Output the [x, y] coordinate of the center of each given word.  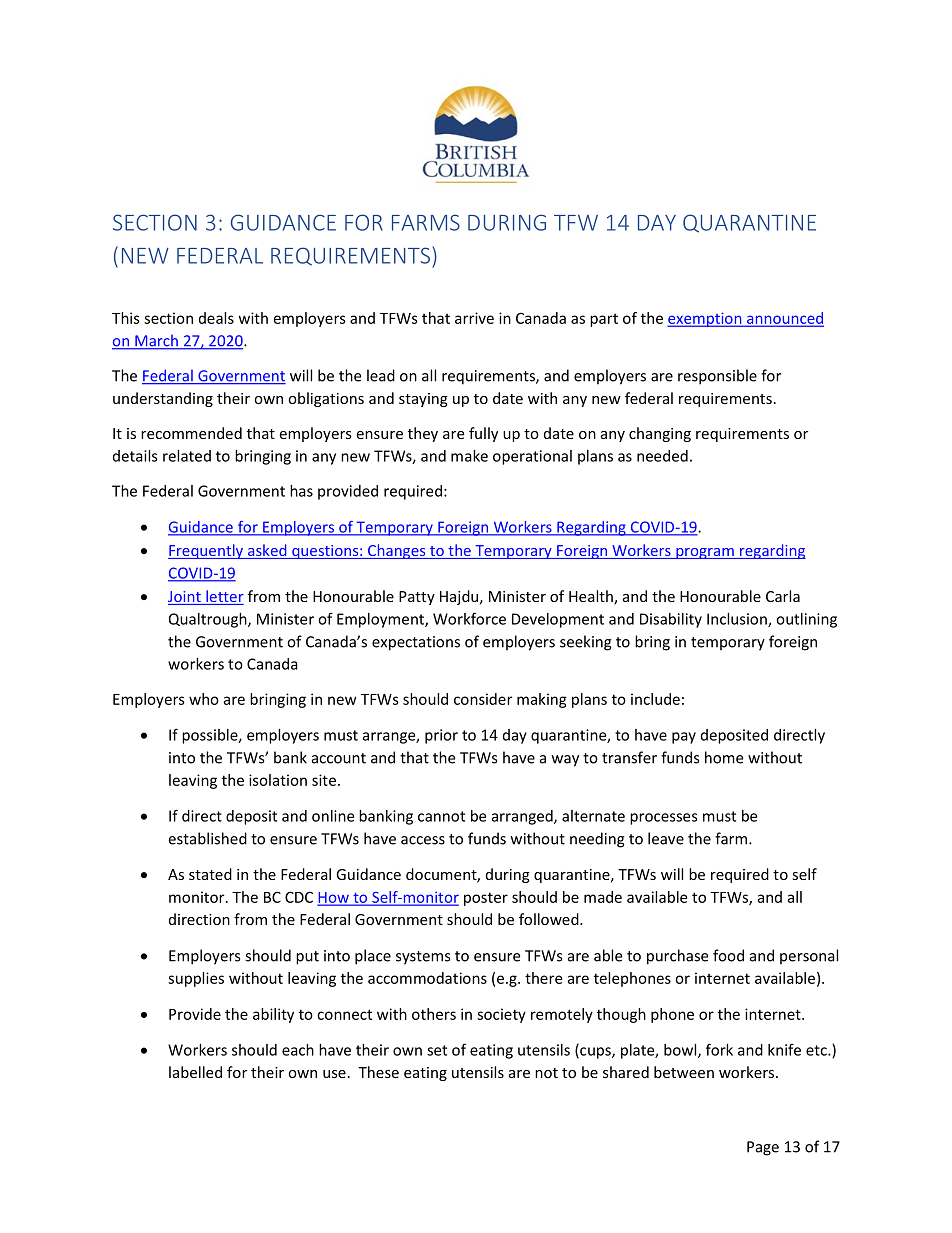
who [204, 699]
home [724, 757]
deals [216, 318]
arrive [474, 318]
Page [763, 1148]
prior [441, 736]
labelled [195, 1072]
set [437, 1050]
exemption [705, 319]
